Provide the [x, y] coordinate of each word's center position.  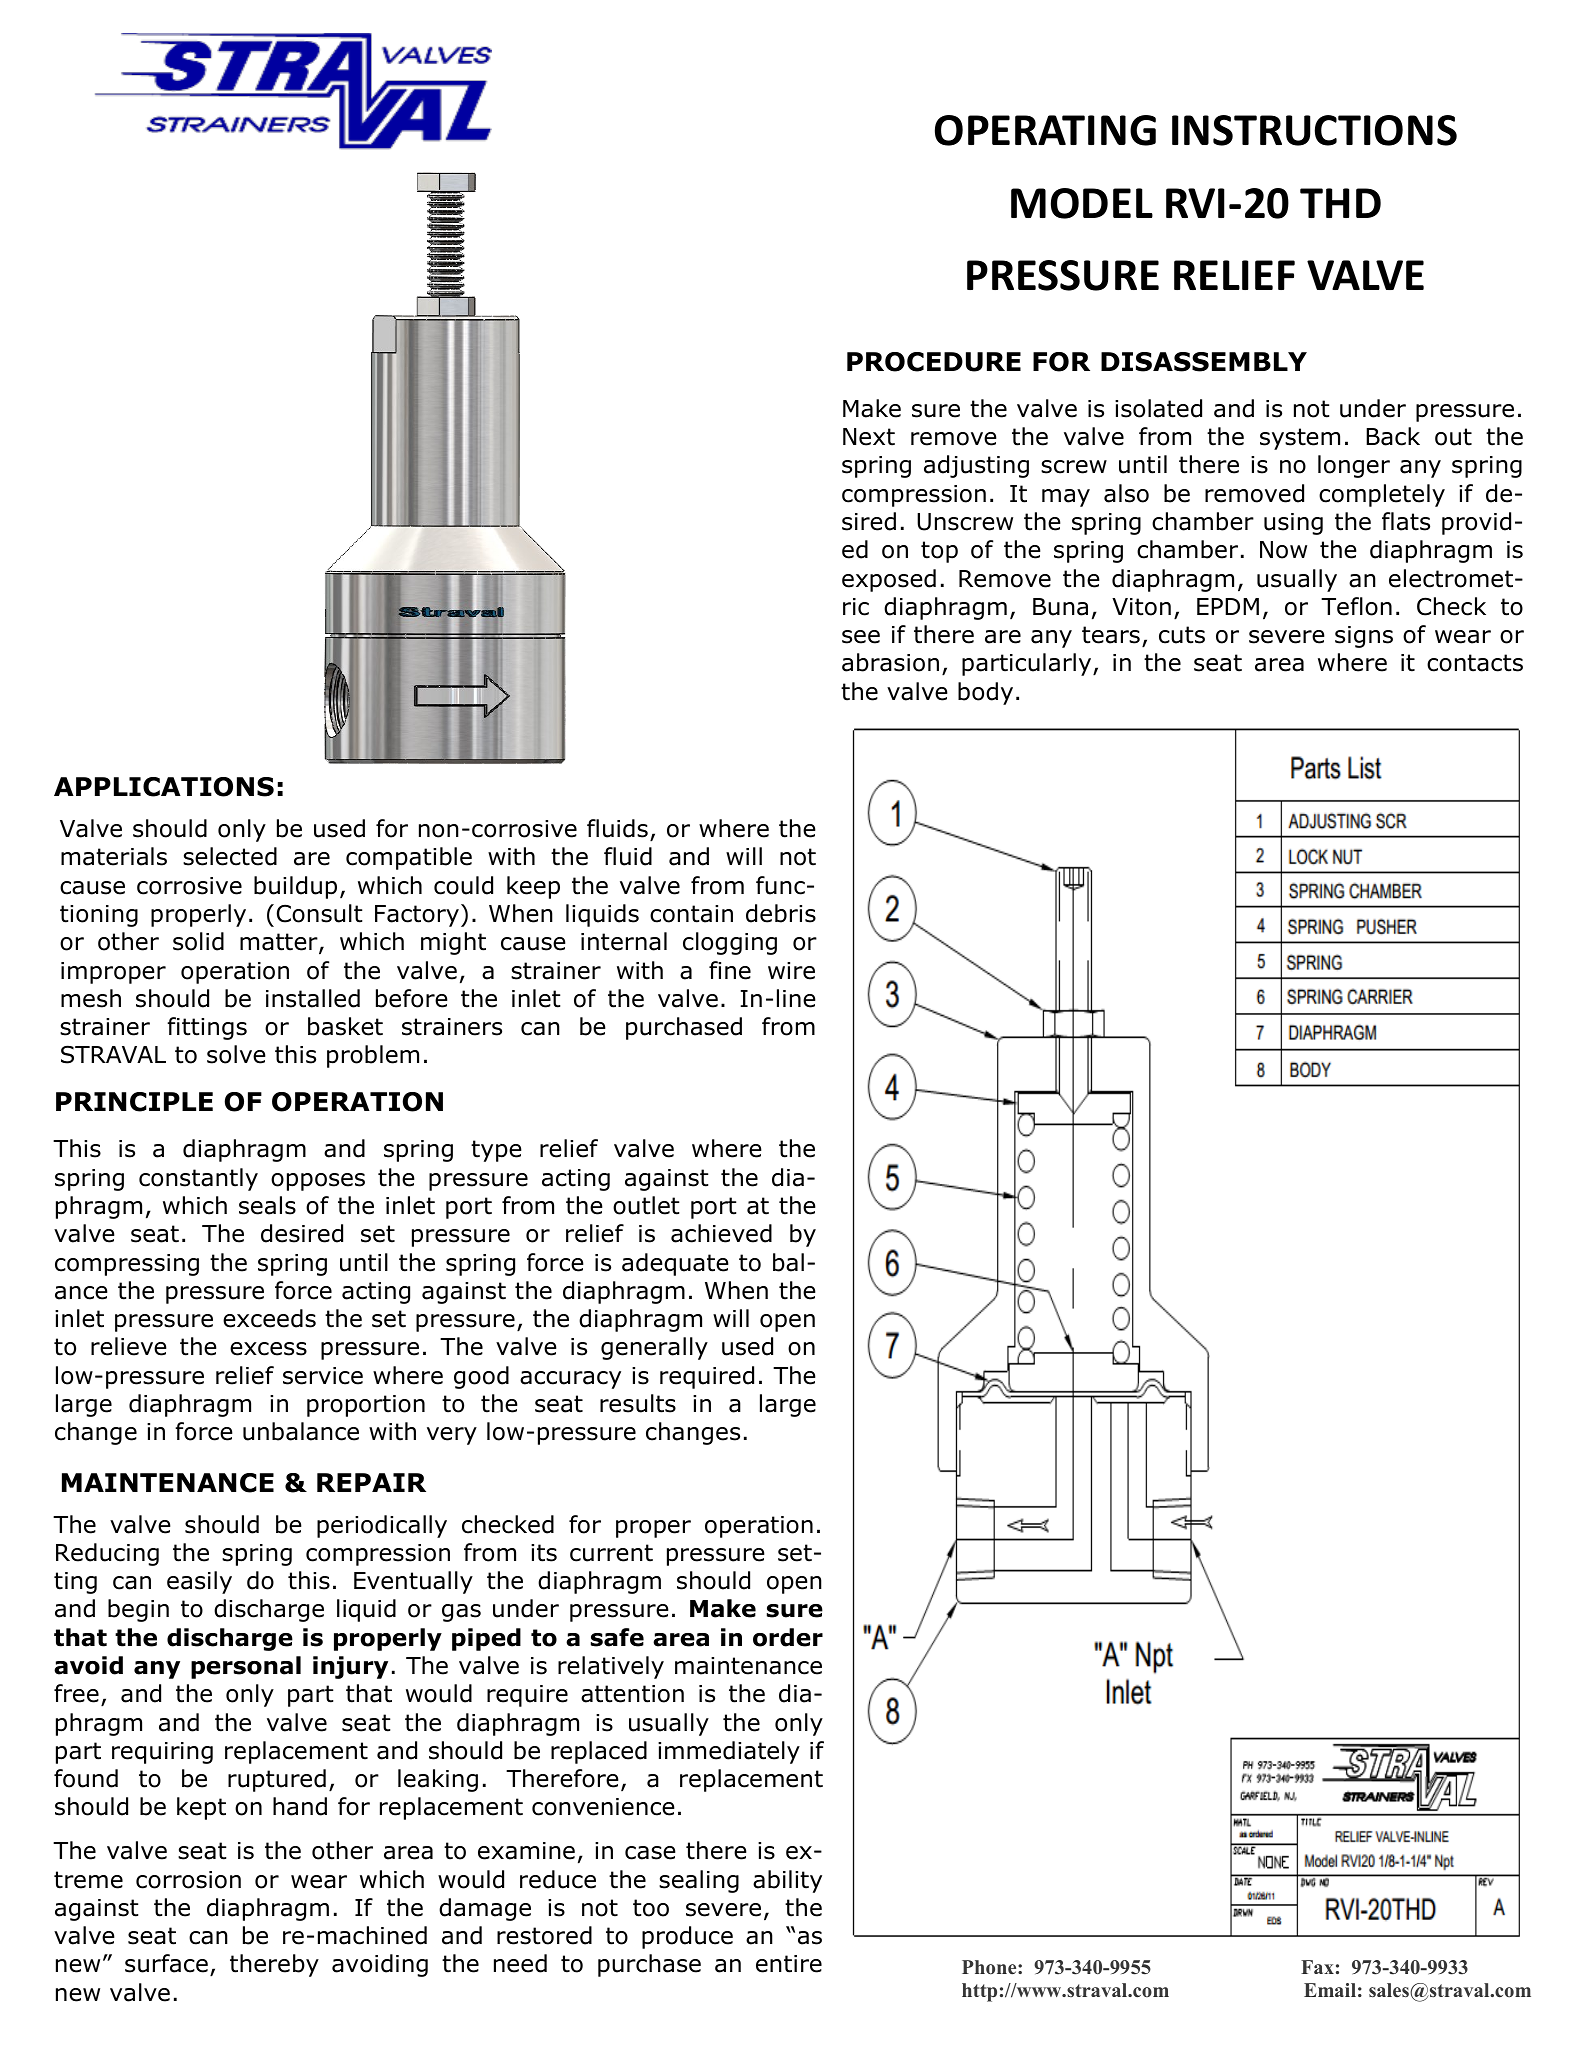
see [861, 637]
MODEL [1082, 203]
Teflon [1356, 606]
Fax [1317, 1967]
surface [166, 1963]
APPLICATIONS [164, 787]
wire [791, 971]
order [788, 1637]
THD [1340, 203]
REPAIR [371, 1482]
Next [869, 437]
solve [236, 1054]
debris [781, 913]
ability [787, 1881]
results [638, 1403]
